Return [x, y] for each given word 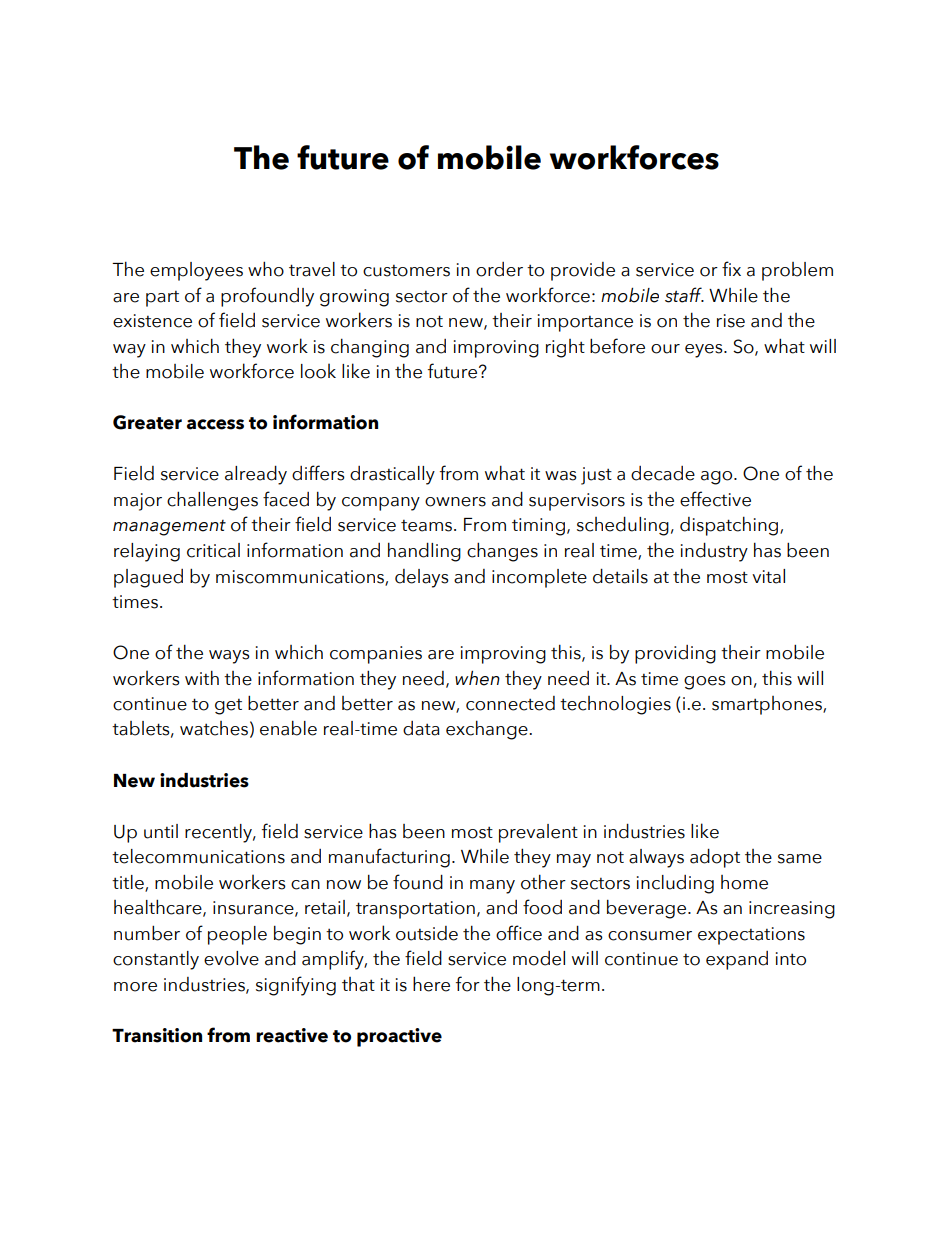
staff [684, 295]
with [202, 677]
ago [718, 478]
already [256, 475]
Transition [157, 1035]
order [499, 269]
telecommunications [198, 856]
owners [455, 502]
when [477, 678]
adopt [715, 858]
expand [737, 960]
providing [675, 654]
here [431, 984]
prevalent [538, 833]
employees [196, 271]
